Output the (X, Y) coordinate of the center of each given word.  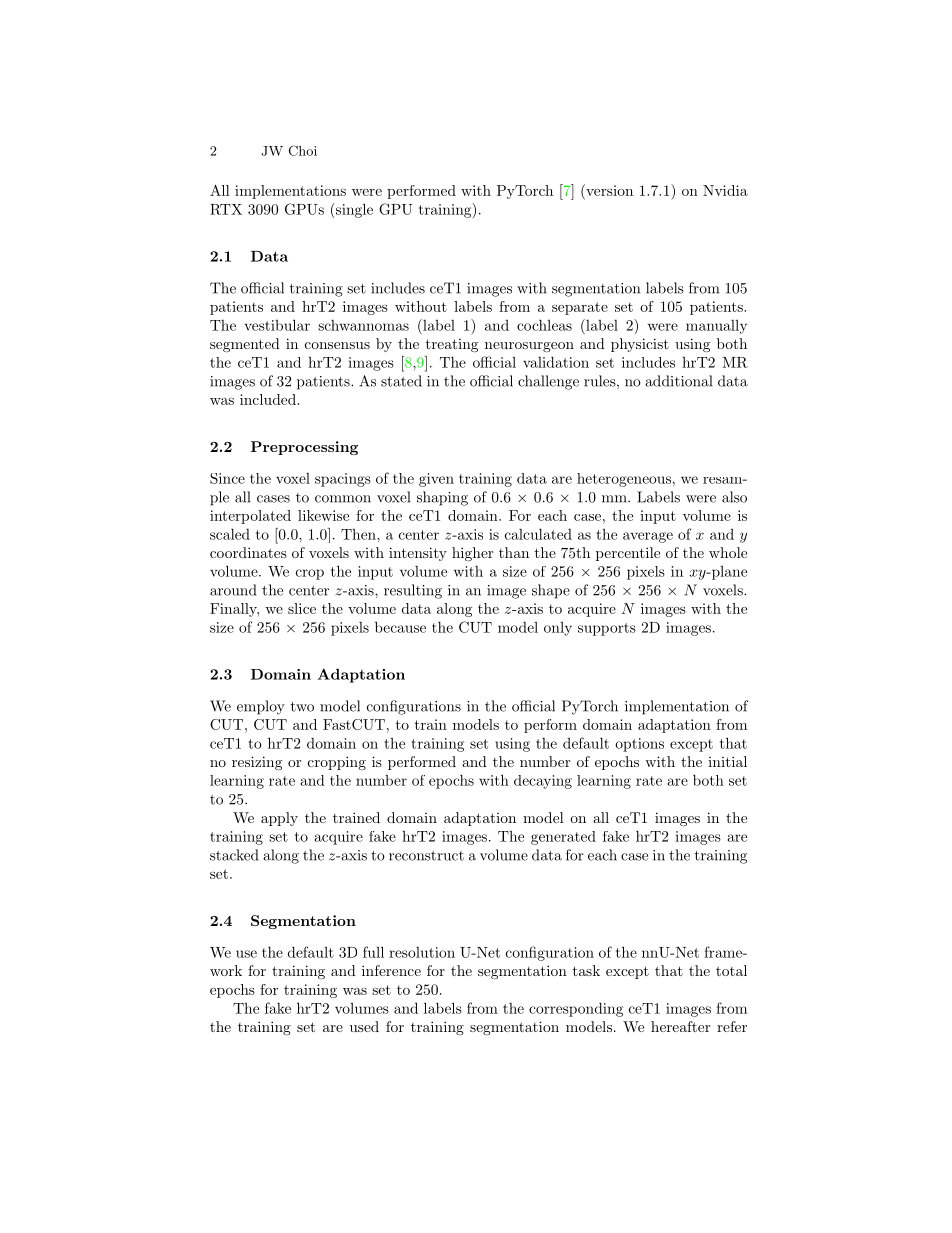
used (364, 1026)
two (302, 707)
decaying (543, 782)
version (608, 190)
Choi (303, 150)
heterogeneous (624, 480)
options (639, 745)
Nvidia (725, 190)
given (436, 480)
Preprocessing (304, 448)
